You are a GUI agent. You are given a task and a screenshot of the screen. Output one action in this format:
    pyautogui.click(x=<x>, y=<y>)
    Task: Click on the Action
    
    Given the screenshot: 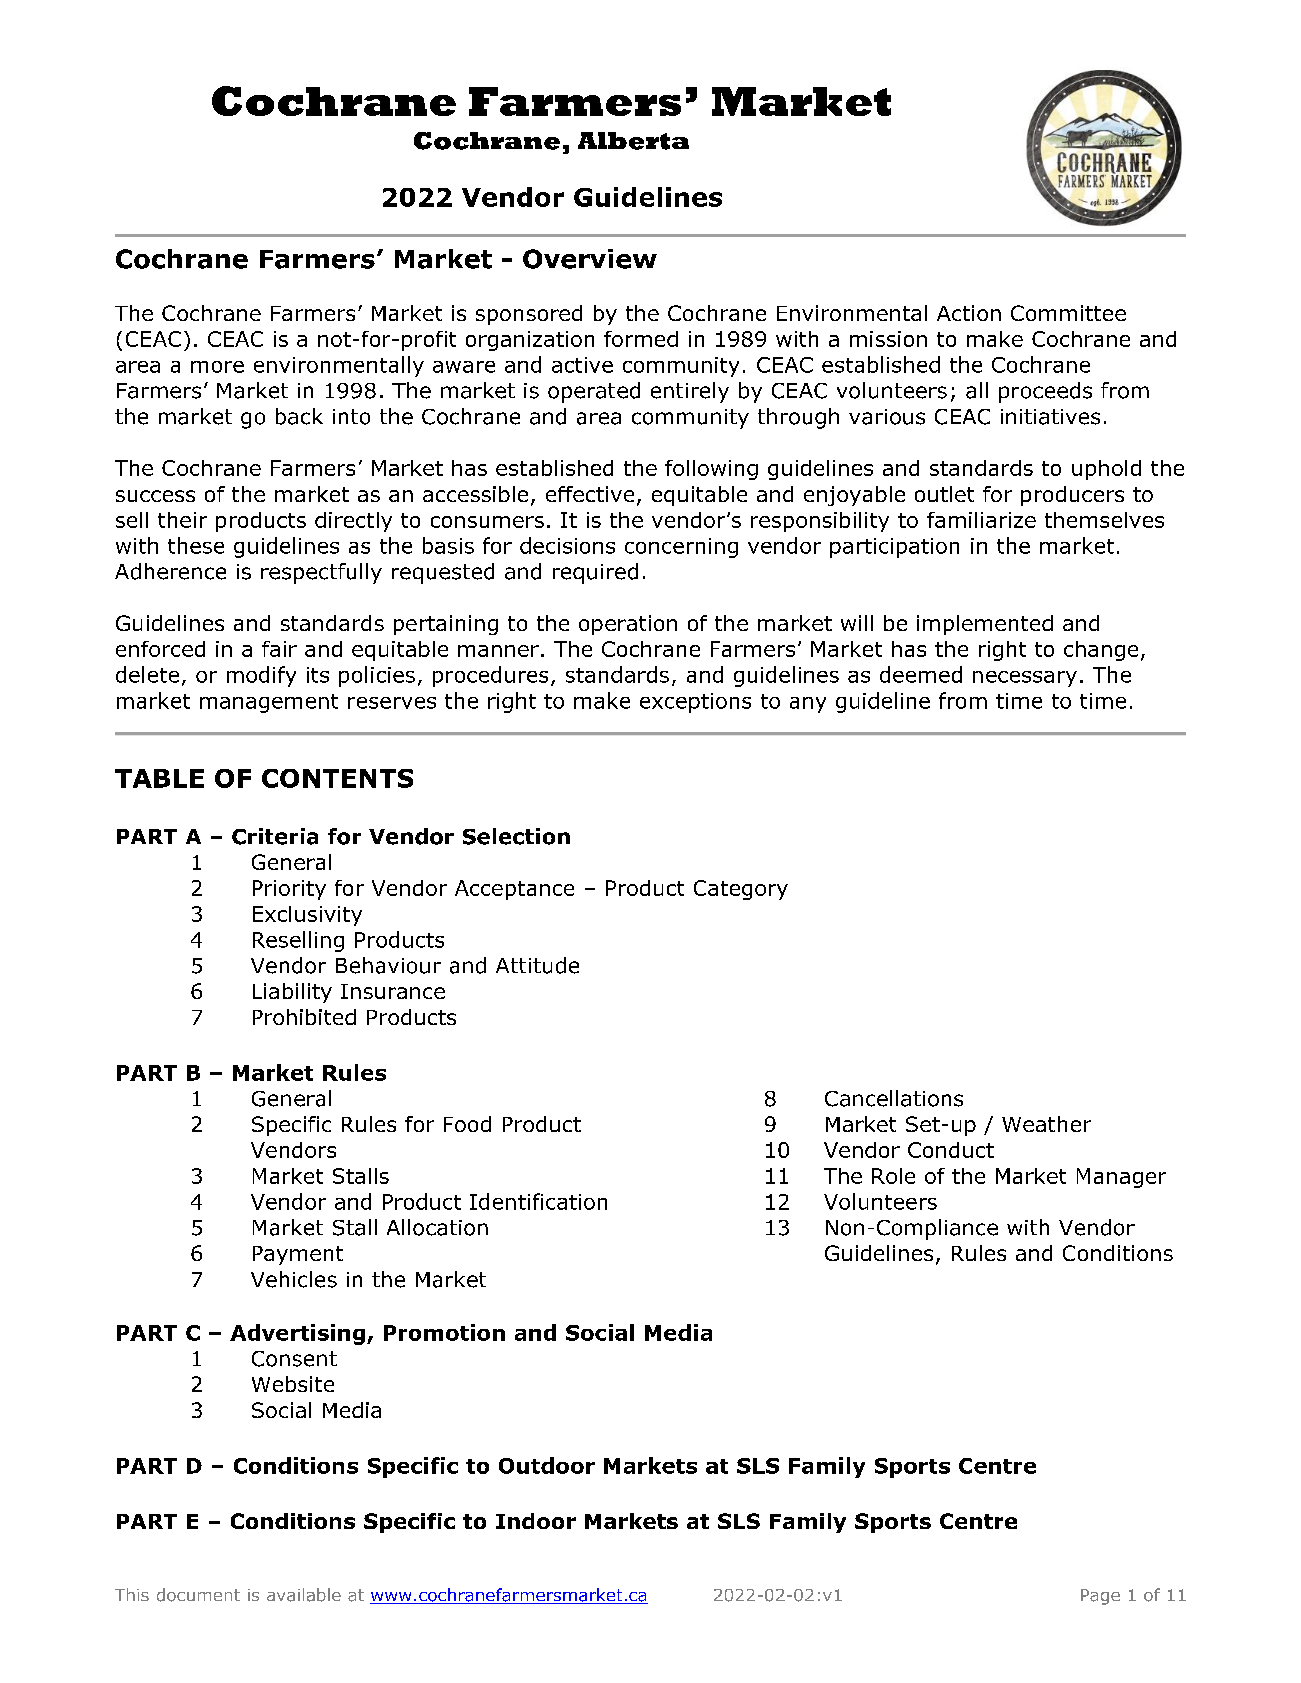 What is the action you would take?
    pyautogui.click(x=969, y=313)
